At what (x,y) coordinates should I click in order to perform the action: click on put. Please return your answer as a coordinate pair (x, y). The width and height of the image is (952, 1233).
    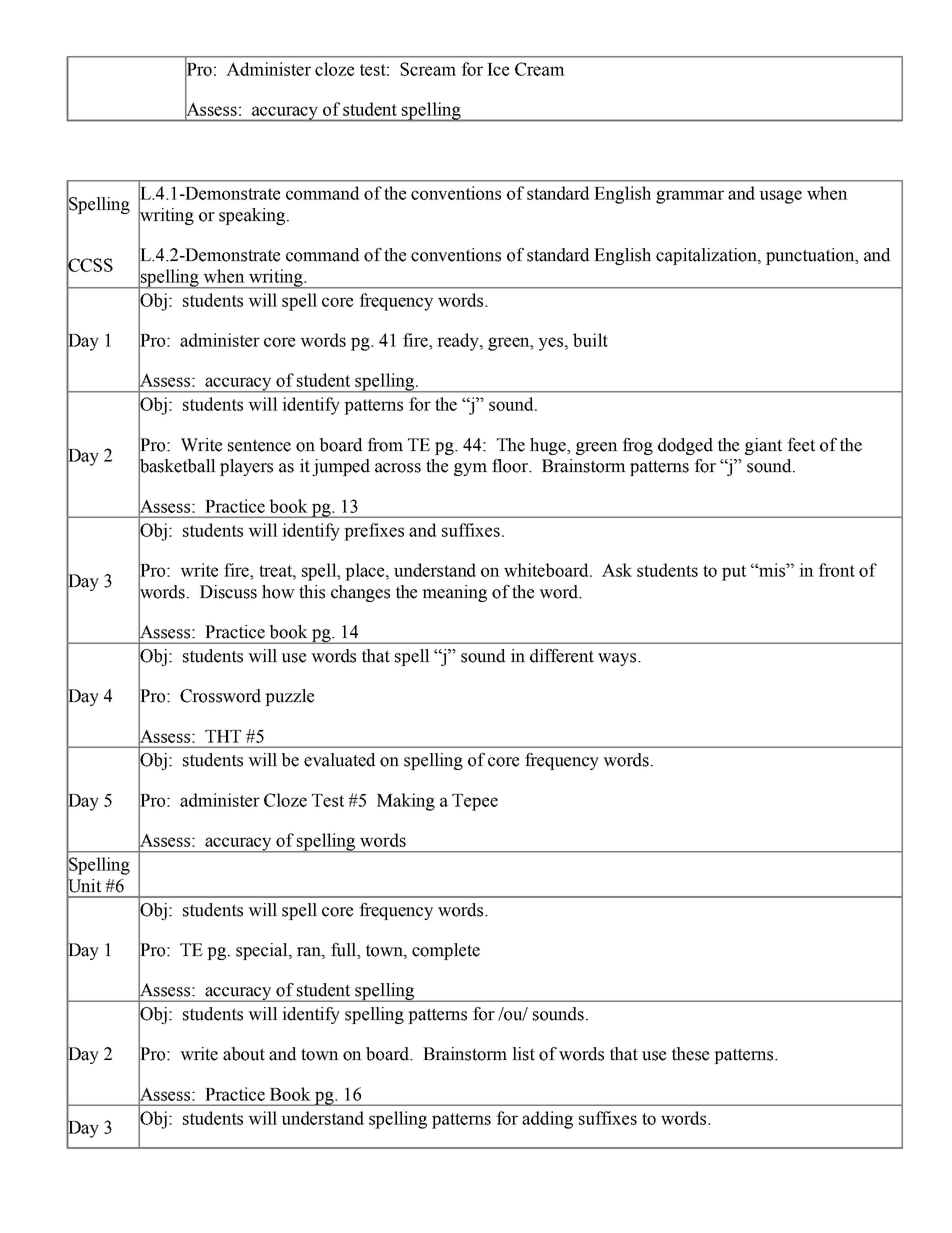
    Looking at the image, I should click on (734, 573).
